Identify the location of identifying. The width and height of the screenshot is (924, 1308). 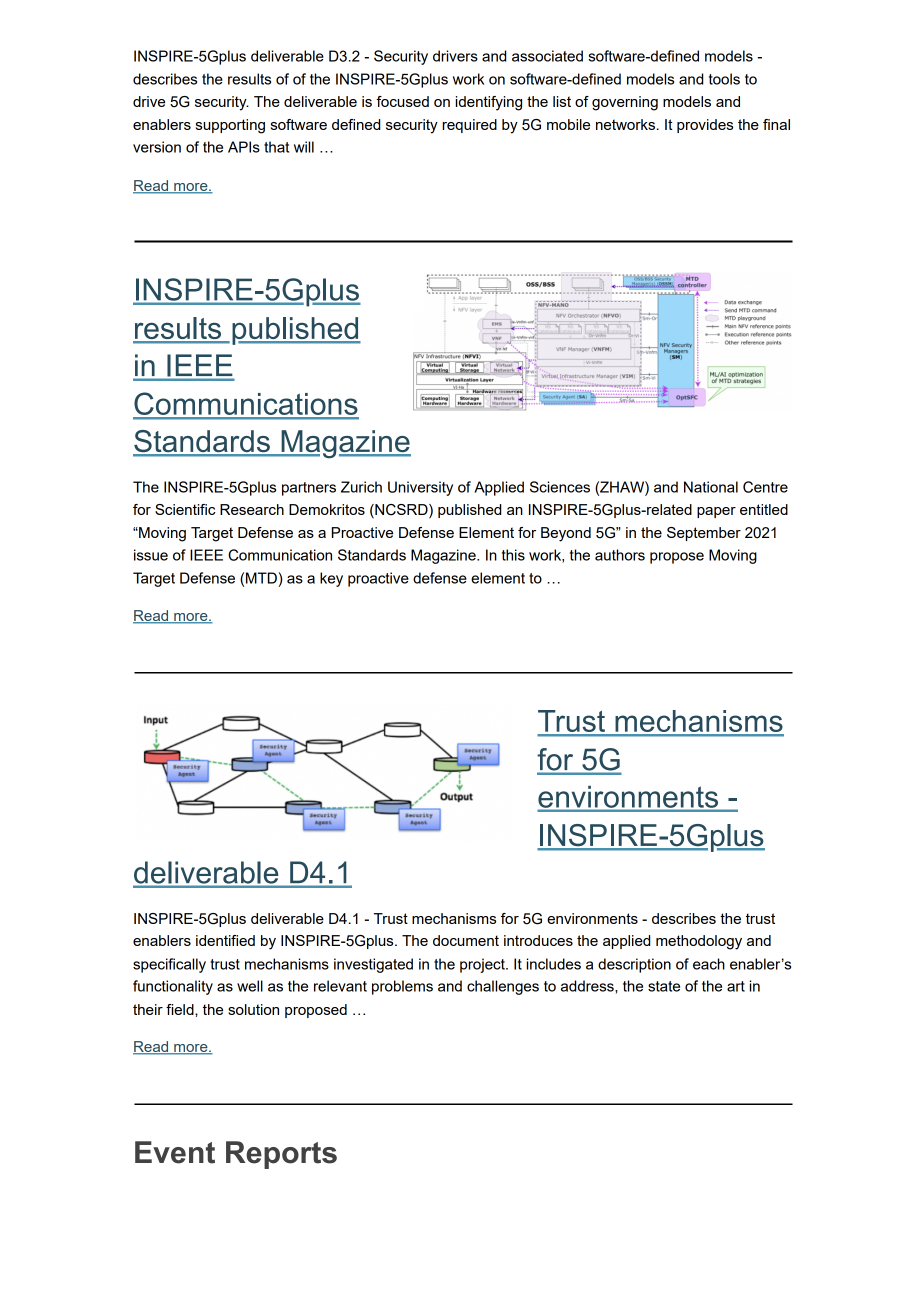
(489, 103).
